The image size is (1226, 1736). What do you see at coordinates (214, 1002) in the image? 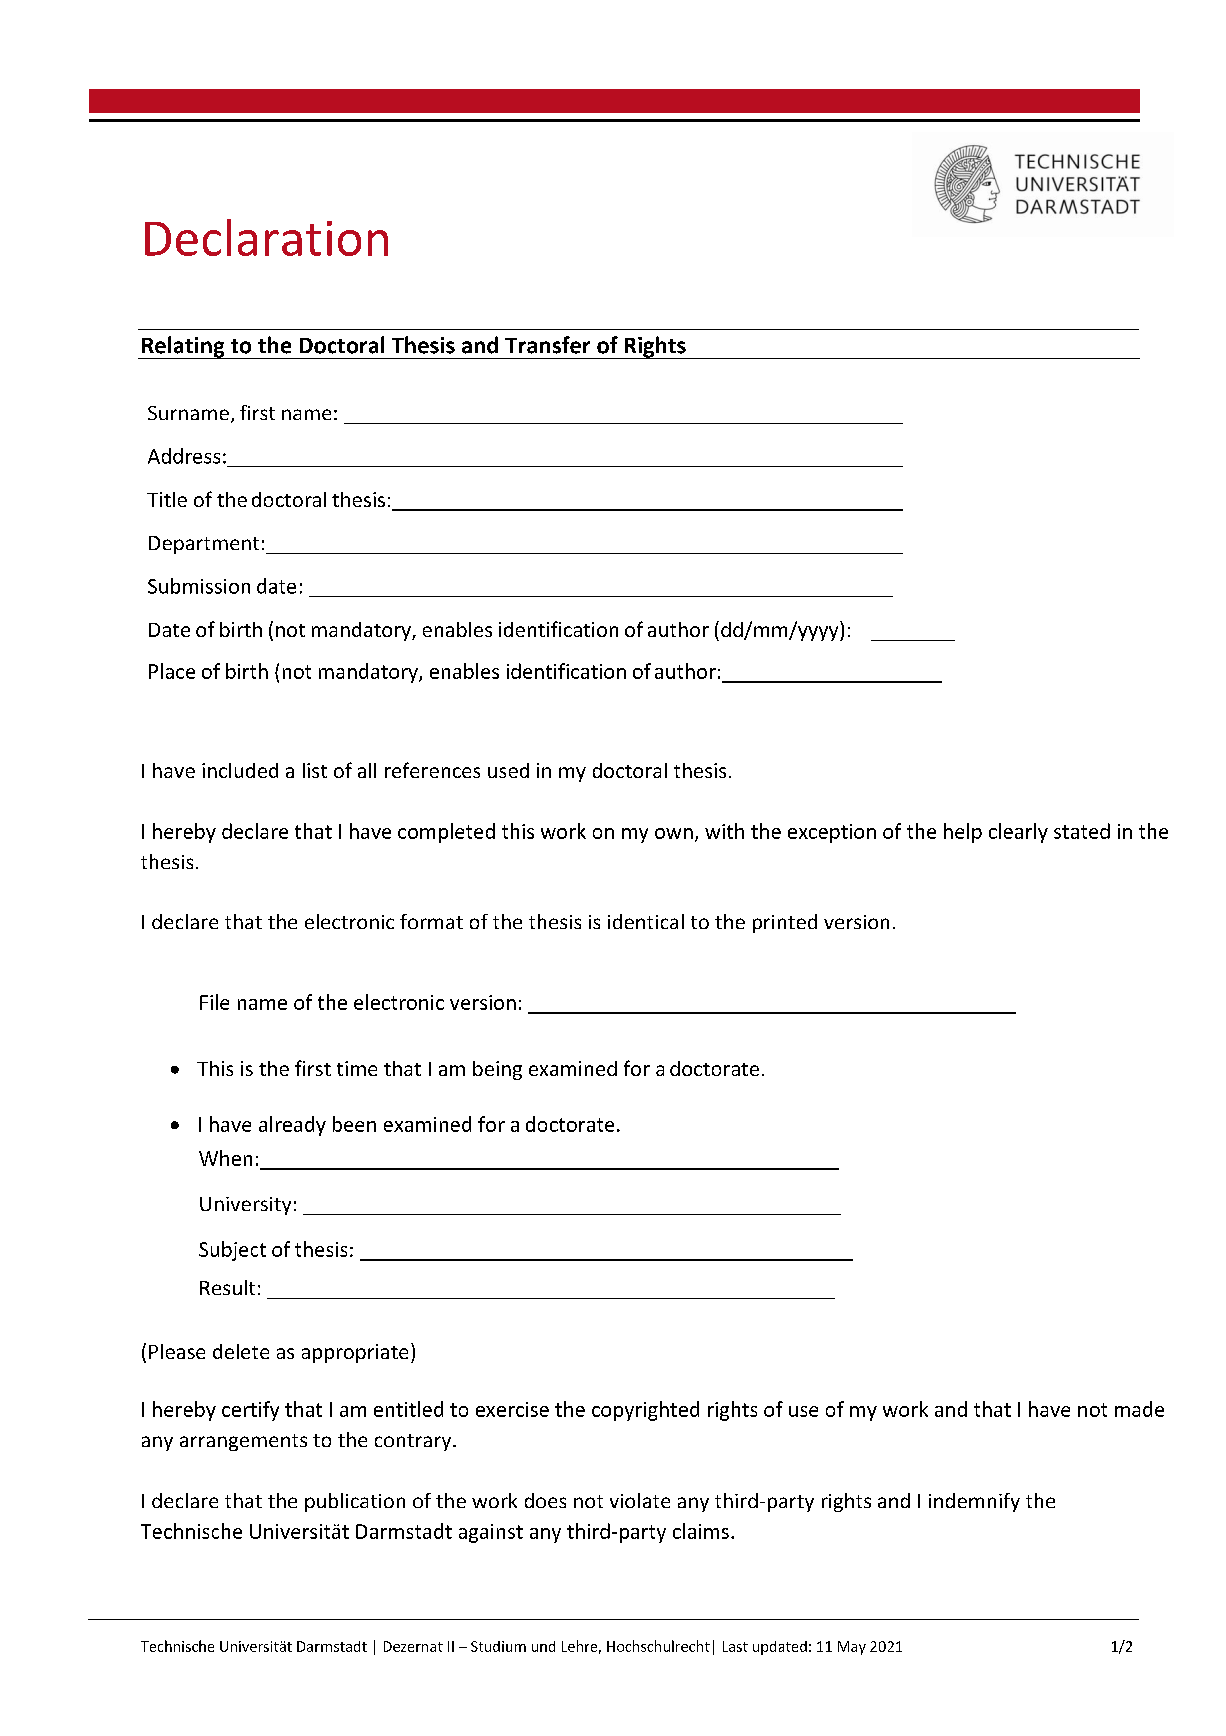
I see `File` at bounding box center [214, 1002].
